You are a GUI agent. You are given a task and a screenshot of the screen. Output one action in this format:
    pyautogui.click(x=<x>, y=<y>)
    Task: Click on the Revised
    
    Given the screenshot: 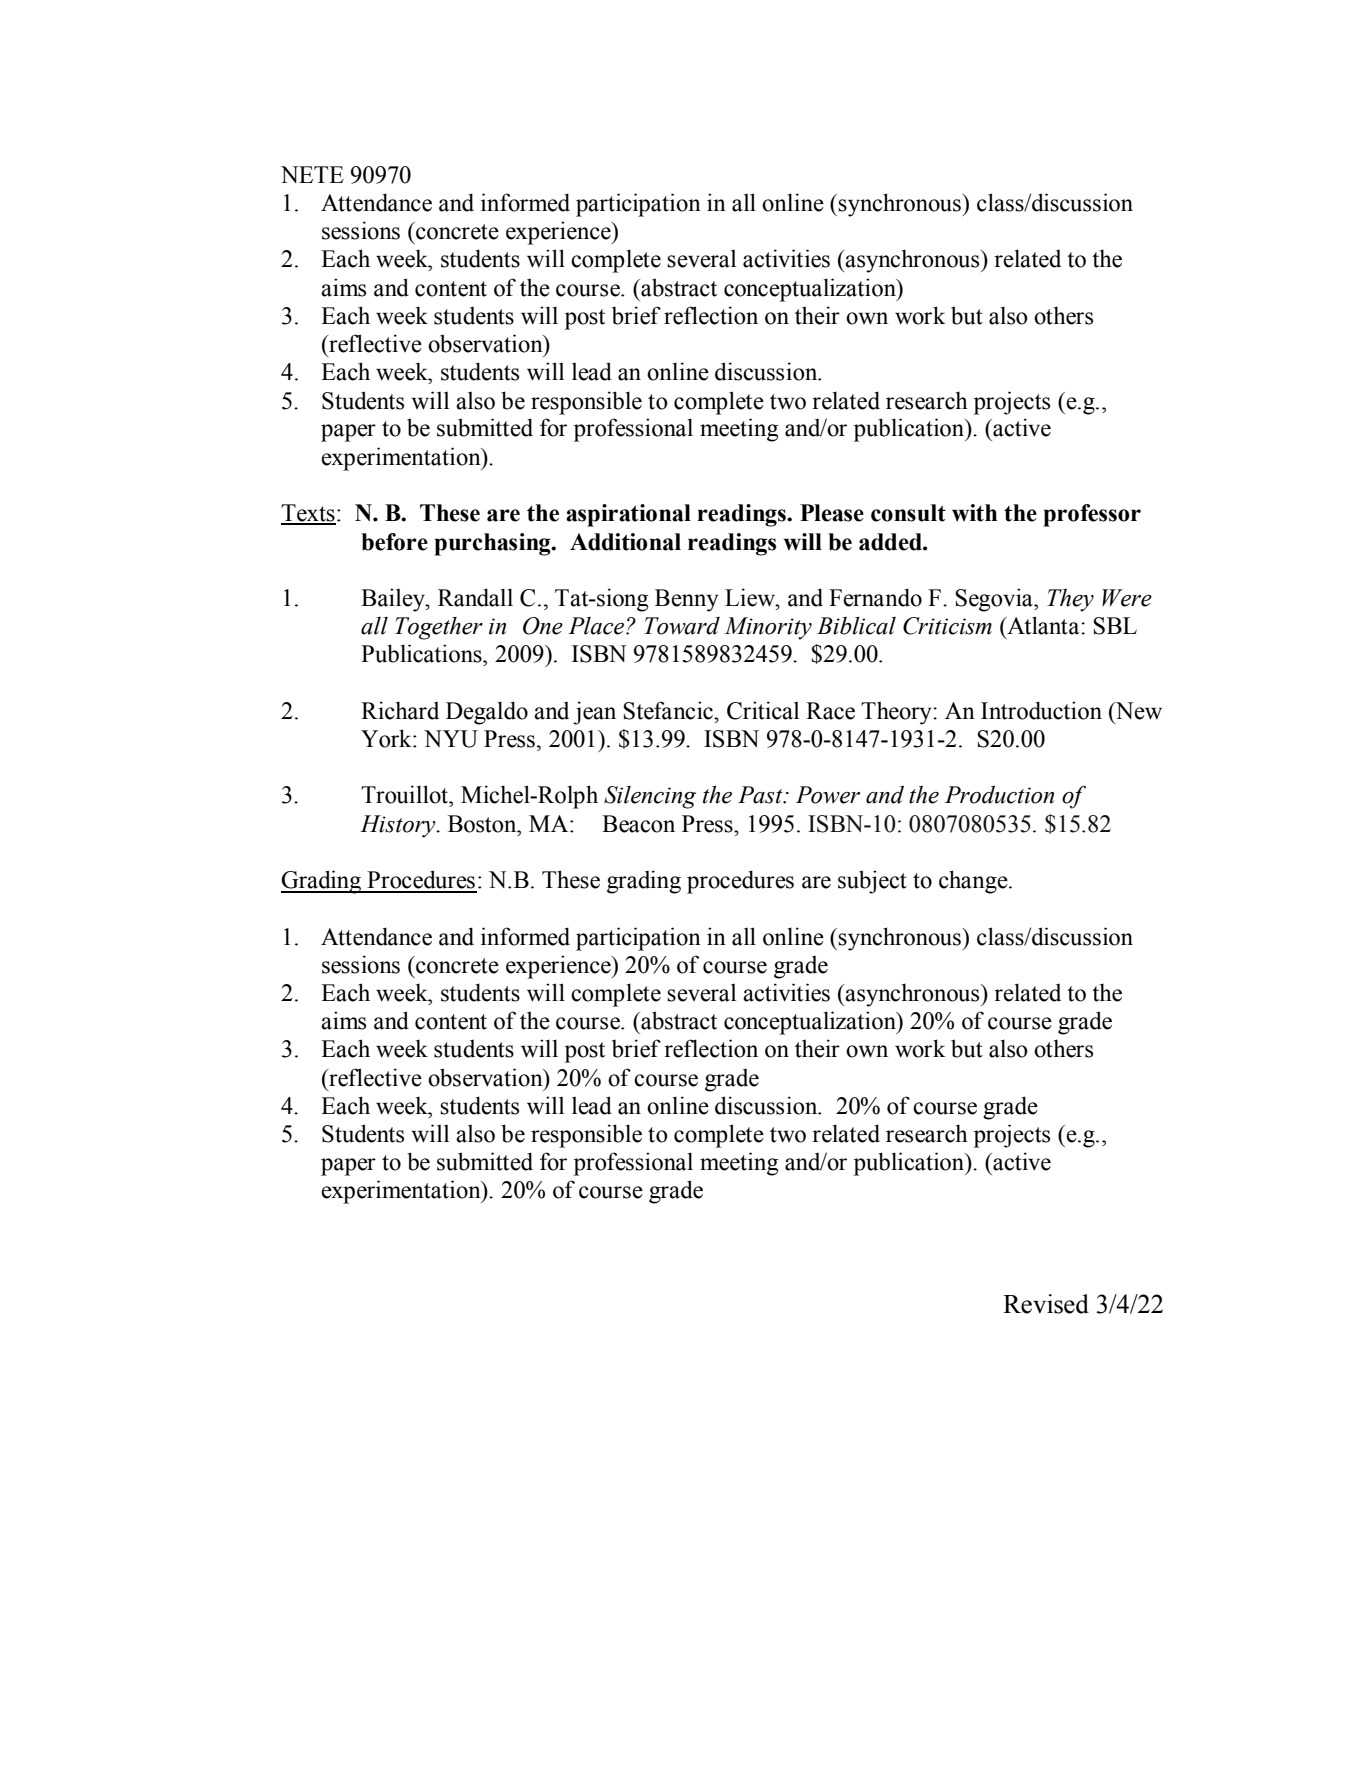 What is the action you would take?
    pyautogui.click(x=1046, y=1304)
